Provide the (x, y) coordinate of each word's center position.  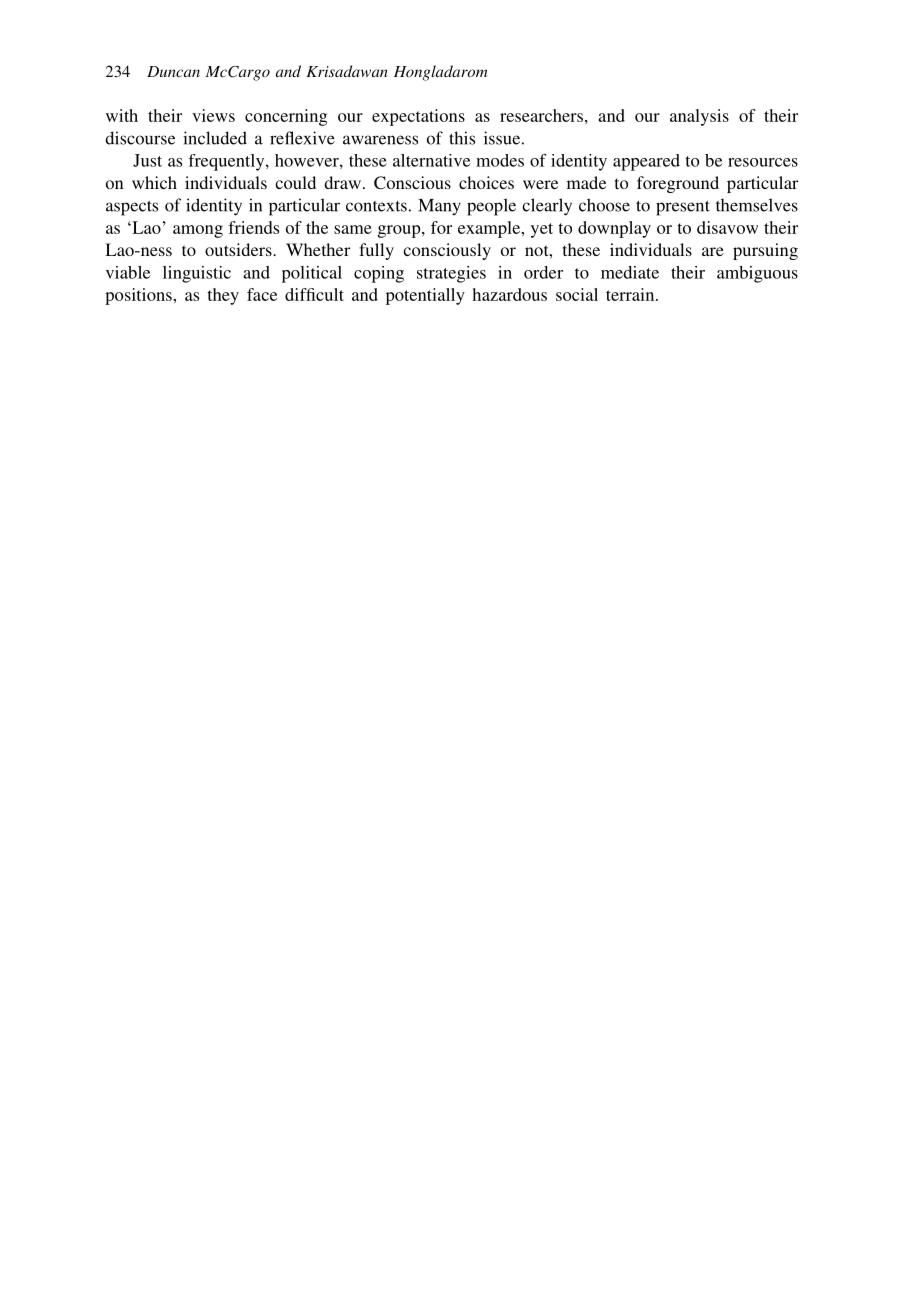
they (223, 296)
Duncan (173, 71)
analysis (699, 117)
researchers (541, 115)
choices (486, 182)
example (490, 229)
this (462, 138)
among (198, 231)
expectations (418, 117)
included (215, 138)
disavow (727, 227)
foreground (678, 184)
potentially (425, 296)
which (154, 182)
